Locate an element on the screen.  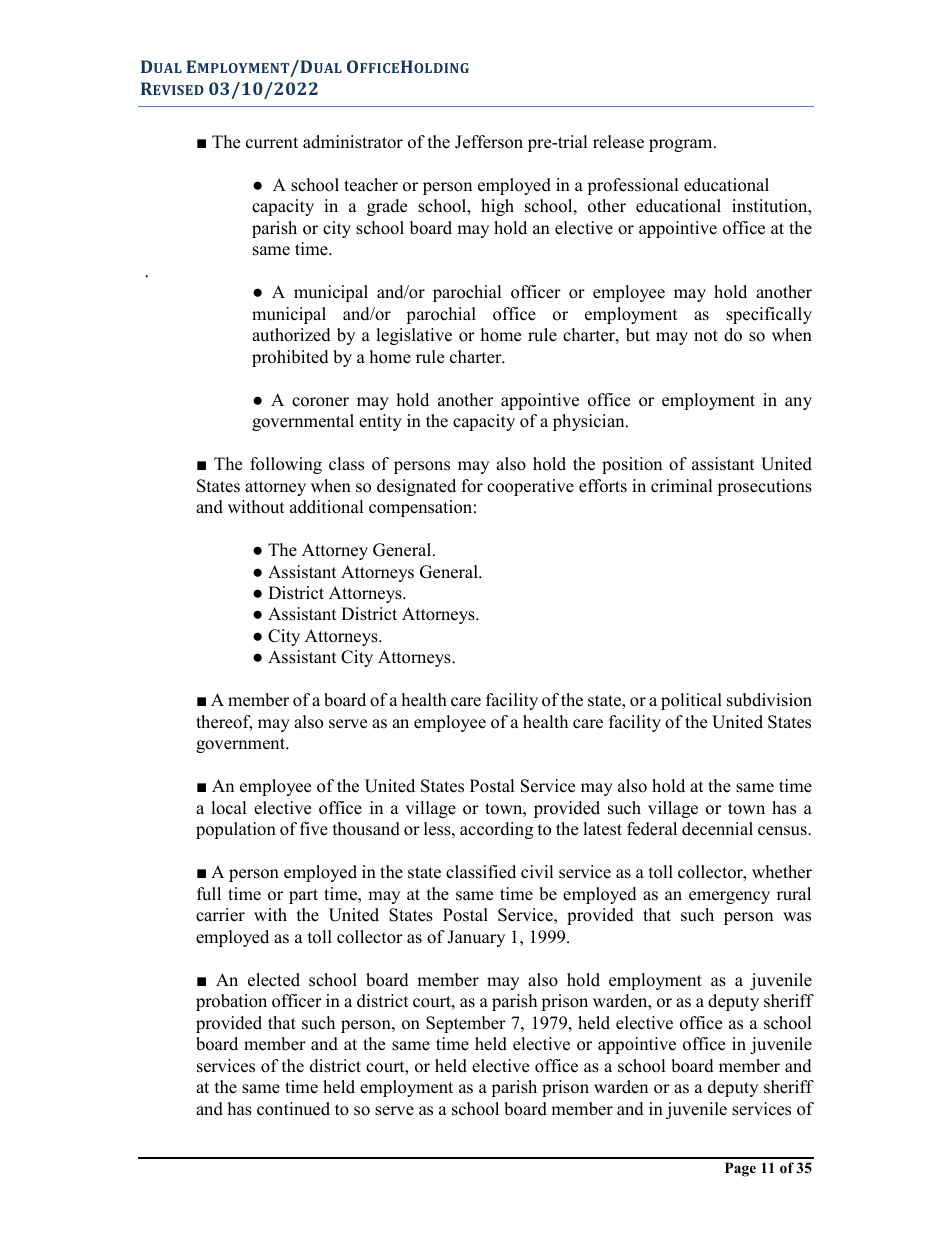
political is located at coordinates (691, 701).
